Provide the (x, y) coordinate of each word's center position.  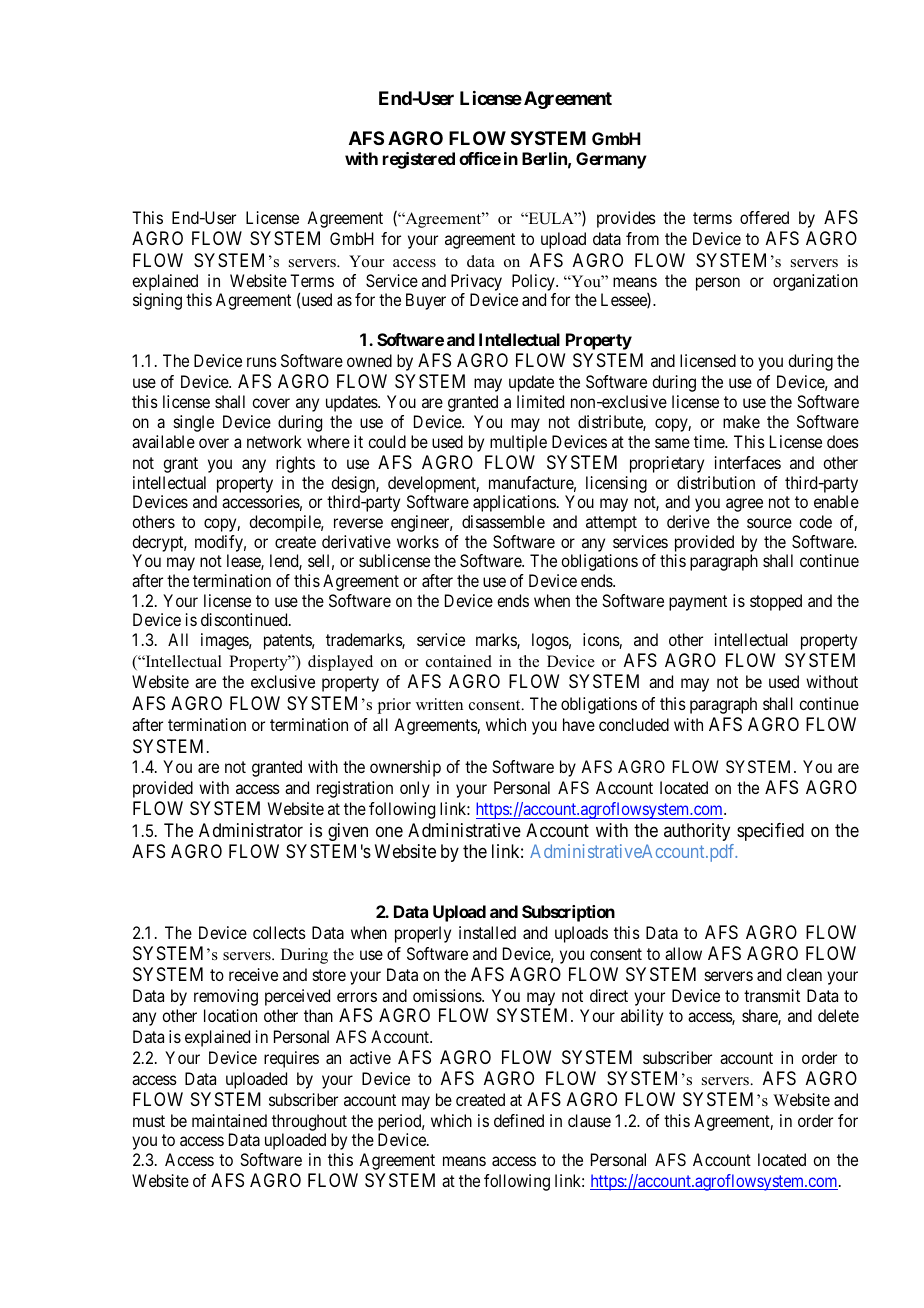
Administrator (251, 830)
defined (519, 1120)
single (194, 423)
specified (770, 832)
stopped (776, 602)
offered (764, 217)
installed (487, 932)
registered (419, 160)
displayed (340, 663)
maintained (229, 1120)
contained (459, 661)
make (741, 421)
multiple (518, 443)
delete (838, 1015)
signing (157, 301)
